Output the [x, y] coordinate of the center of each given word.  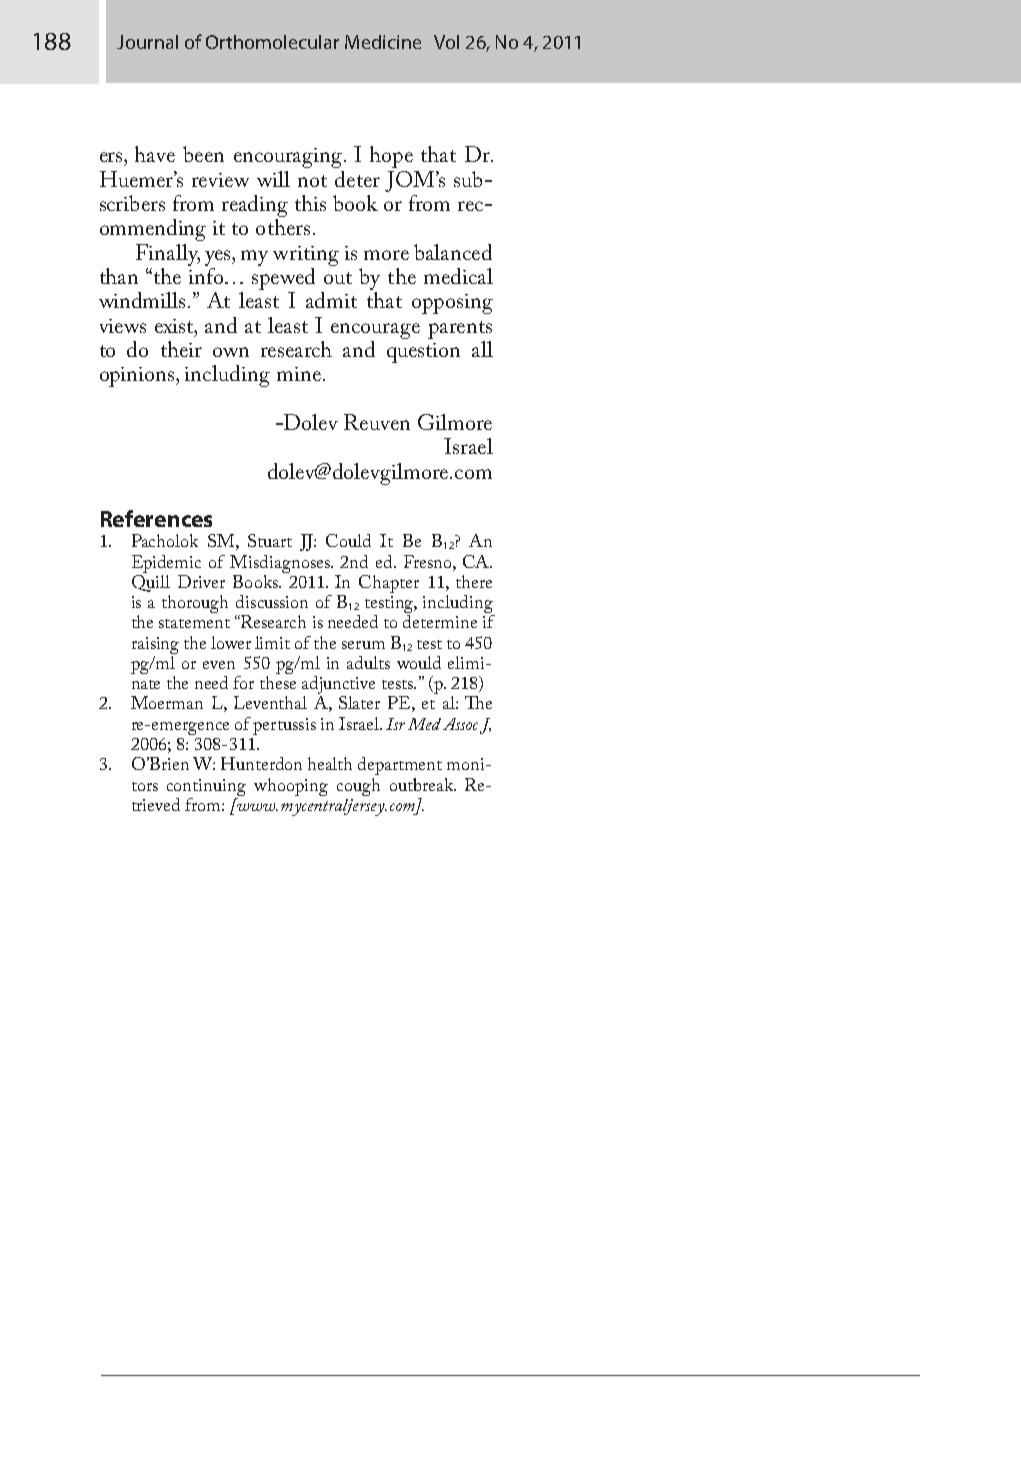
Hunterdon [261, 763]
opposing [452, 304]
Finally [168, 255]
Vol [446, 42]
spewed [283, 279]
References [156, 518]
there [474, 581]
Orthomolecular [272, 42]
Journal [147, 42]
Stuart [270, 540]
